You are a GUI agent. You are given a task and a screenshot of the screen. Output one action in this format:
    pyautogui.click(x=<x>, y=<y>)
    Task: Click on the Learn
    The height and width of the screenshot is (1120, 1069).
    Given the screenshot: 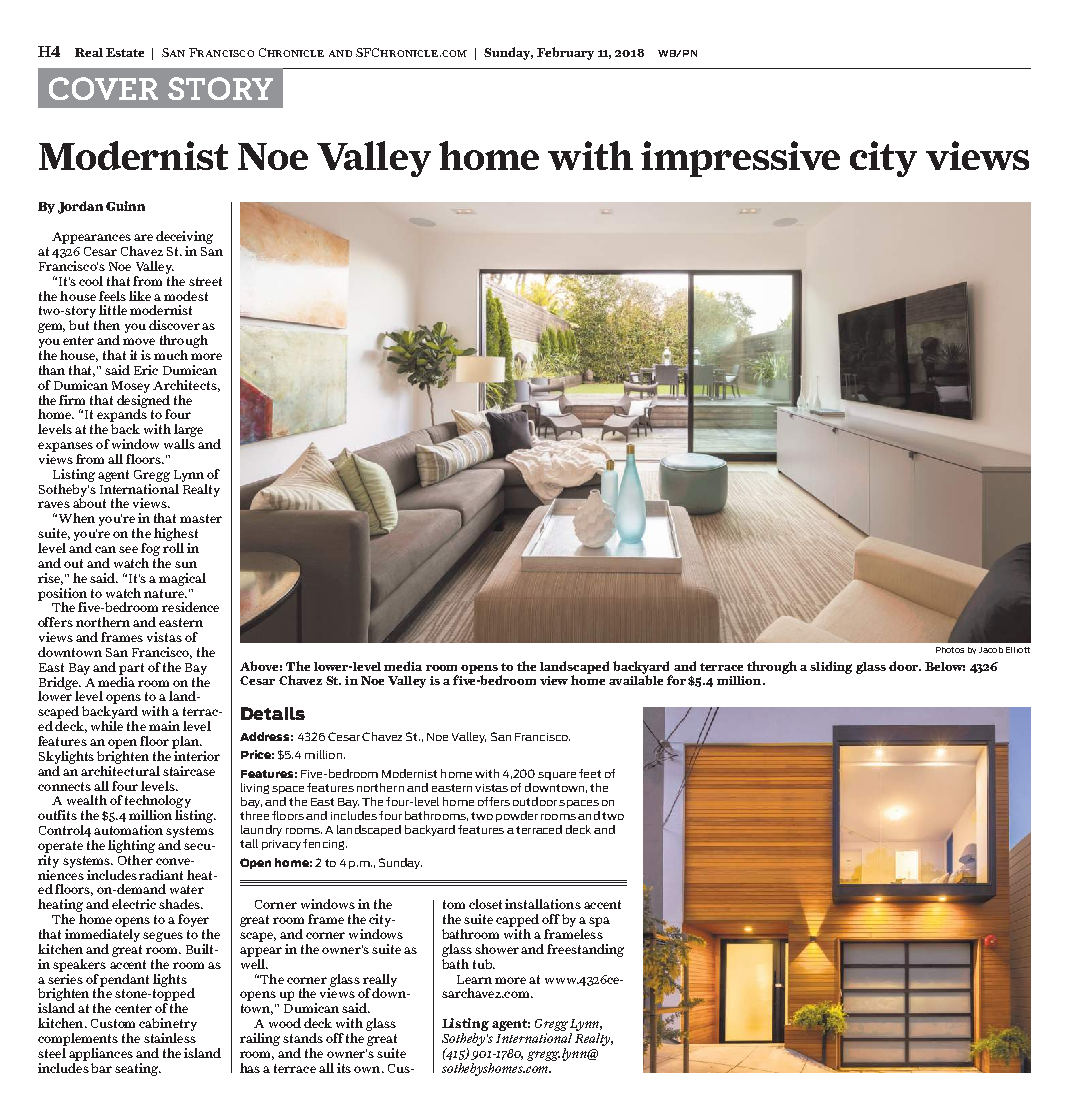 What is the action you would take?
    pyautogui.click(x=474, y=979)
